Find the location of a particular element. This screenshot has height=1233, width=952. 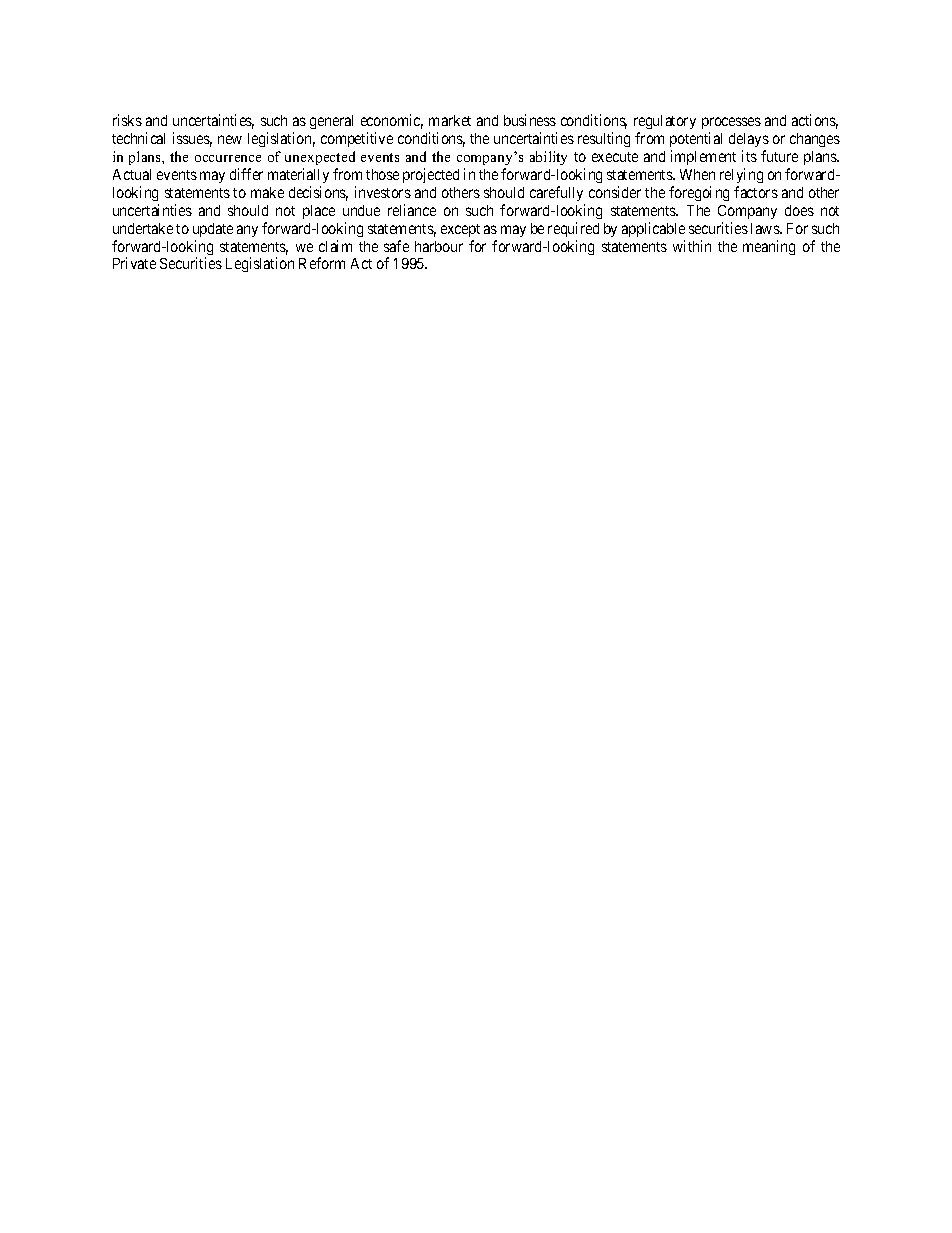

update is located at coordinates (213, 230).
